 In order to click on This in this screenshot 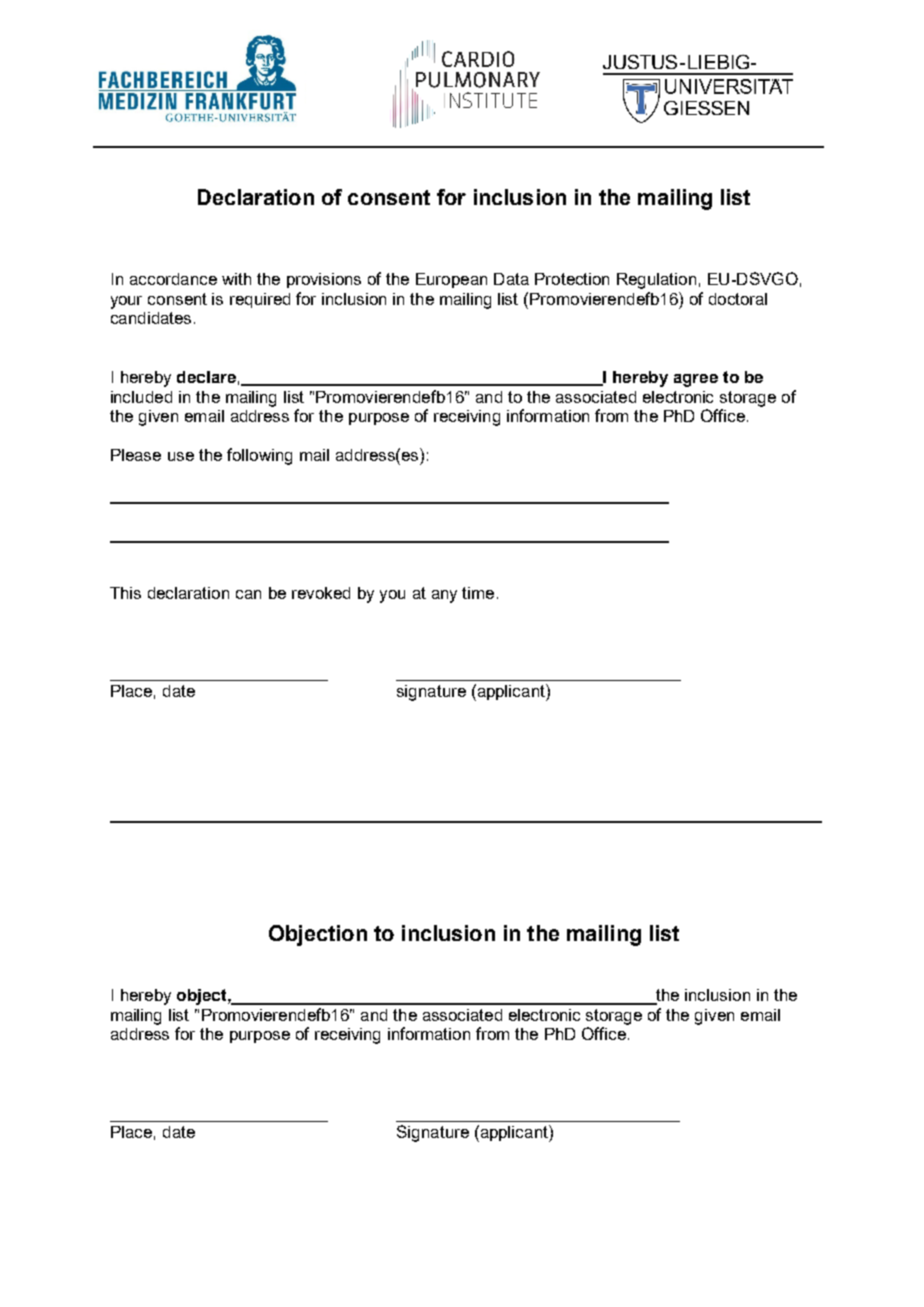, I will do `click(125, 593)`.
